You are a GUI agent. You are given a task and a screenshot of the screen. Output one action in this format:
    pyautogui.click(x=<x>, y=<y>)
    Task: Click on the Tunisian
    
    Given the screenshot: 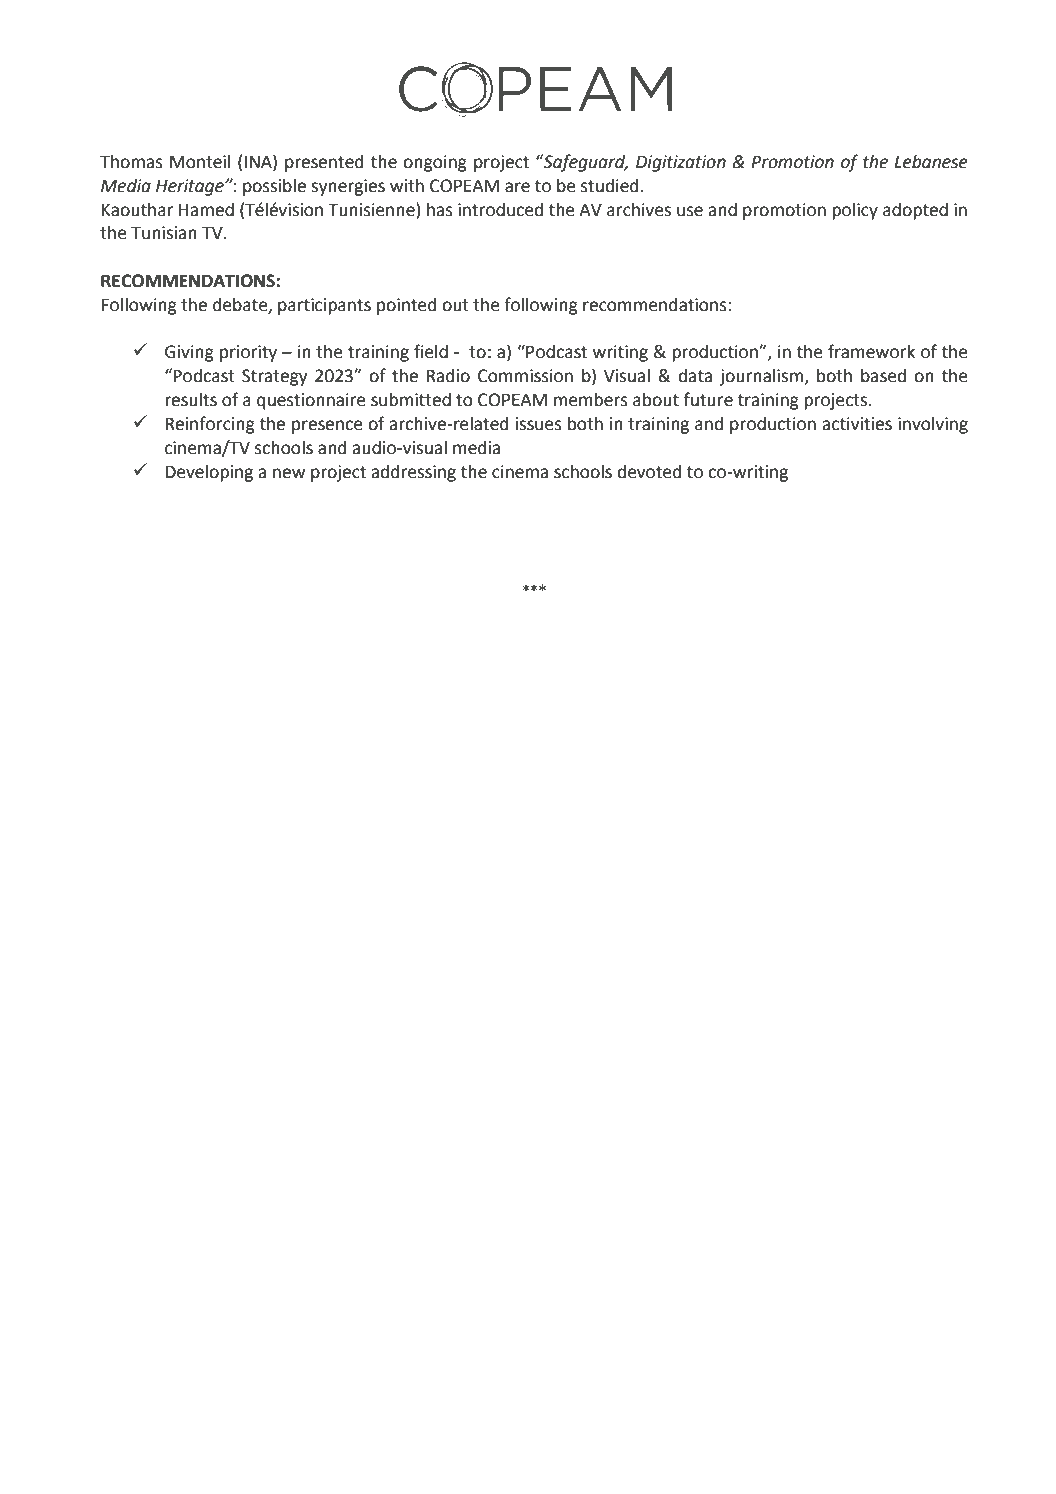 What is the action you would take?
    pyautogui.click(x=164, y=233)
